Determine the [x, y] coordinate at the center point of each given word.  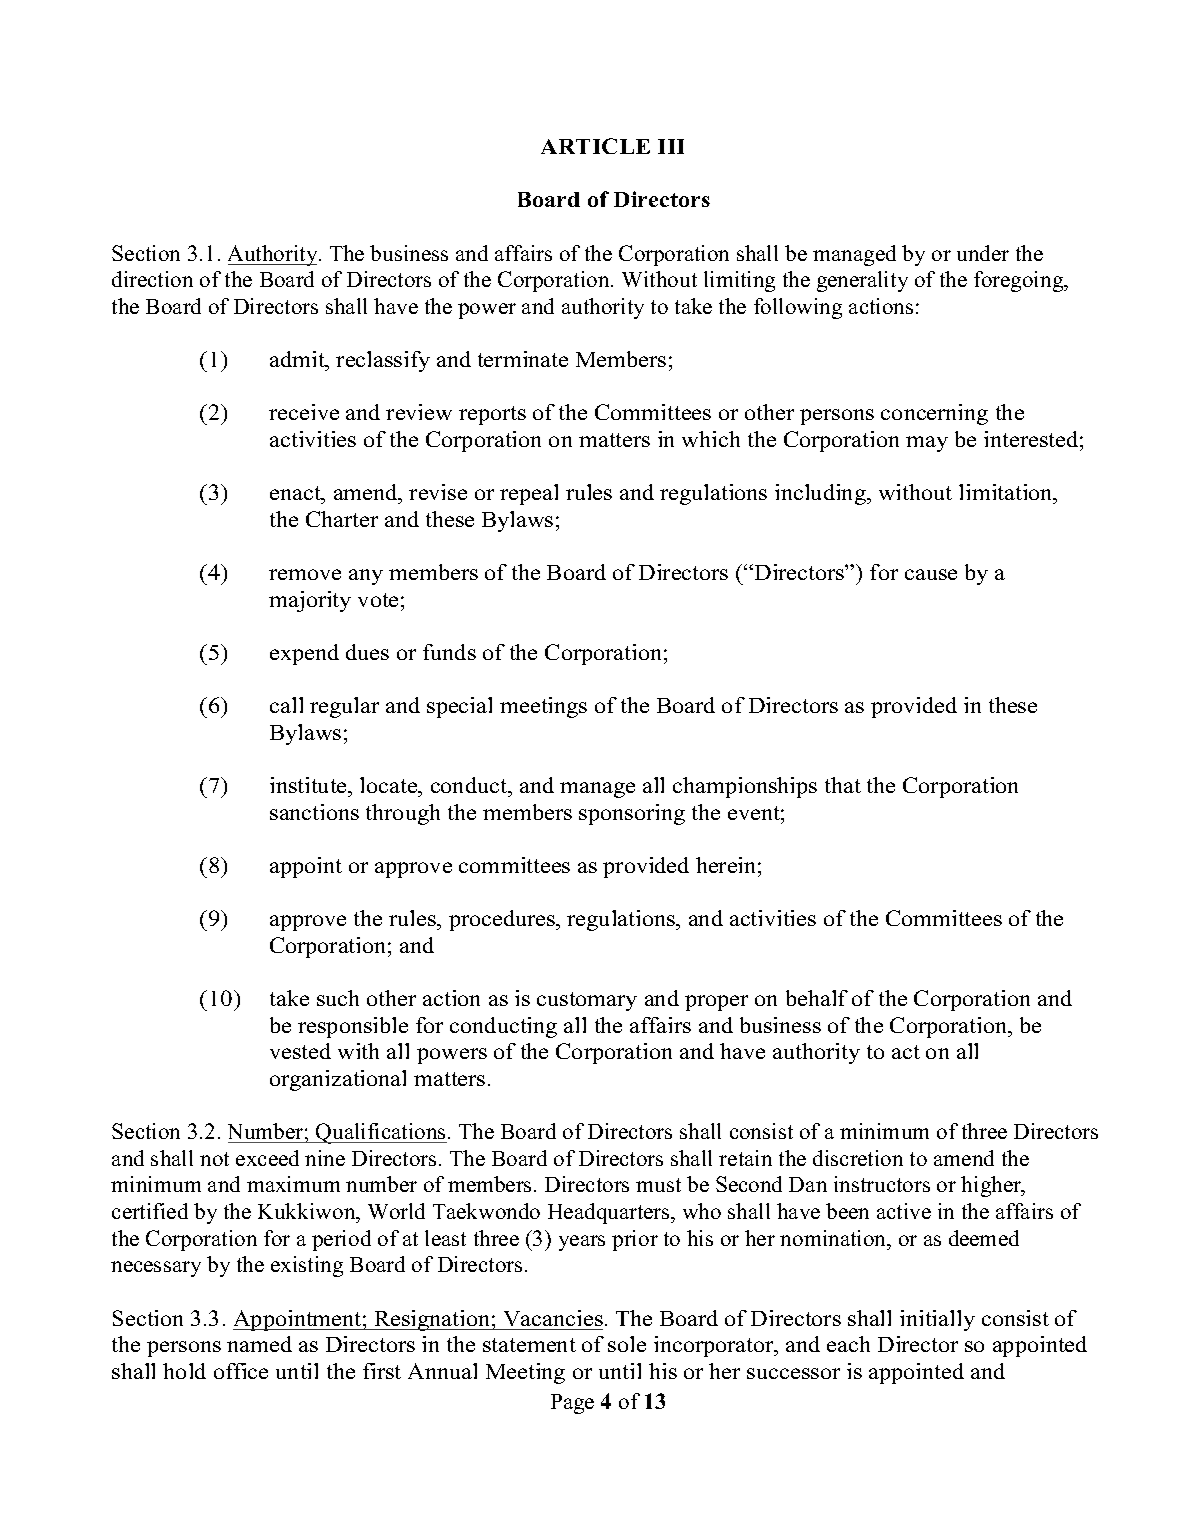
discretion [858, 1158]
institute [309, 785]
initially [937, 1320]
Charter [342, 519]
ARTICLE [595, 146]
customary [587, 1001]
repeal [529, 494]
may [927, 444]
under [983, 253]
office [241, 1371]
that [843, 785]
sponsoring [632, 814]
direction [152, 279]
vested [300, 1051]
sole [627, 1344]
